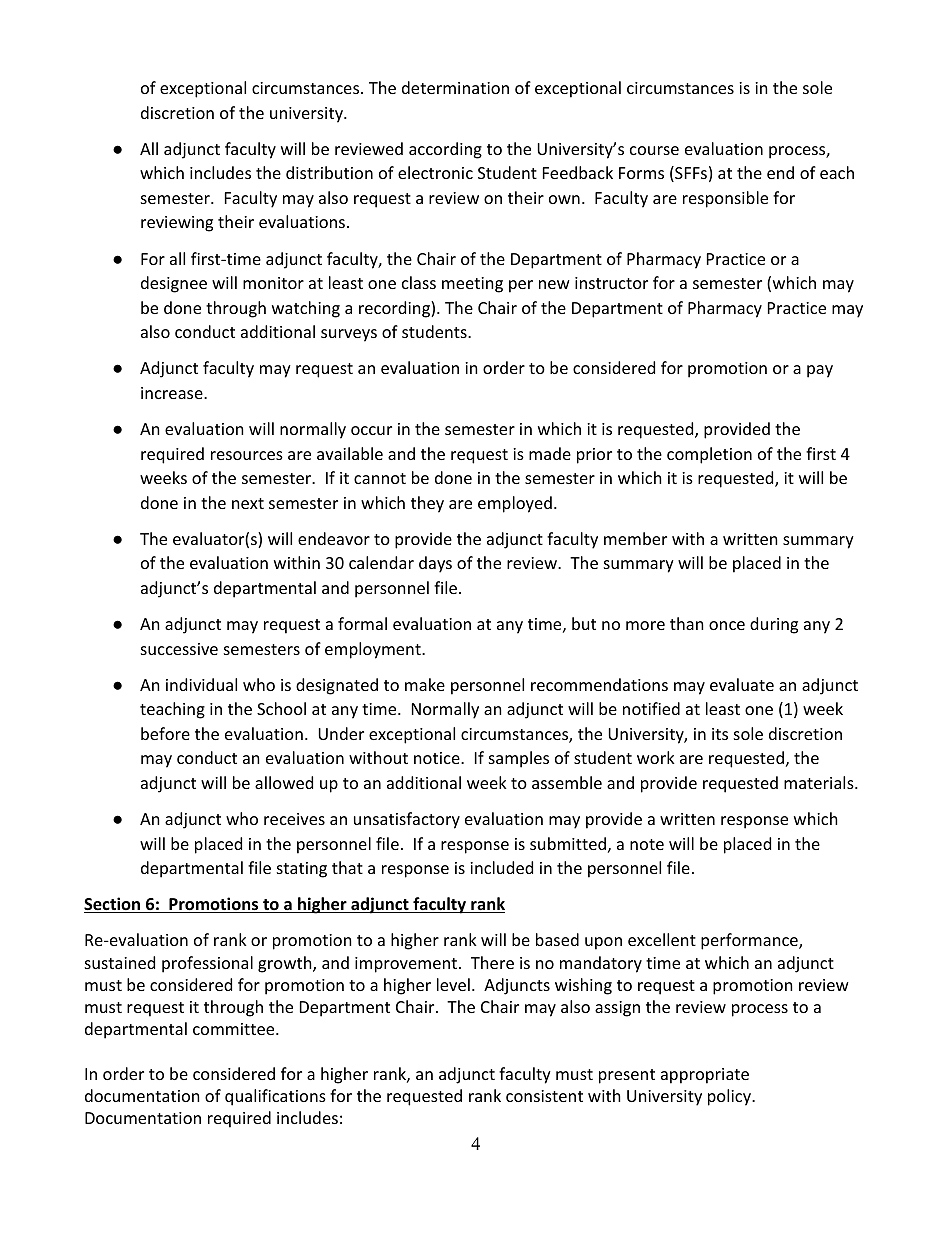 Image resolution: width=952 pixels, height=1233 pixels. What do you see at coordinates (435, 564) in the screenshot?
I see `days` at bounding box center [435, 564].
